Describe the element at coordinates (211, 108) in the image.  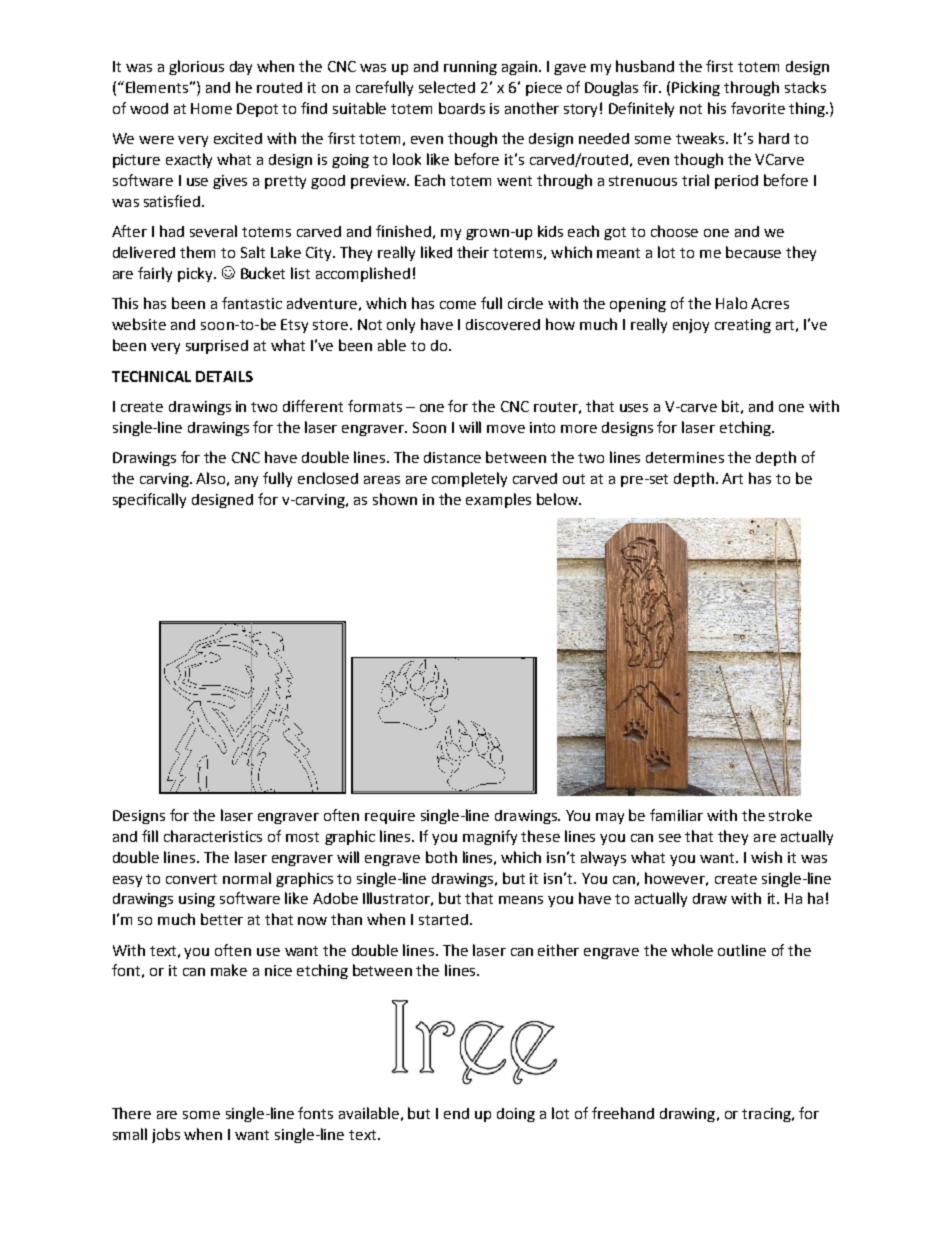
I see `Home` at that location.
